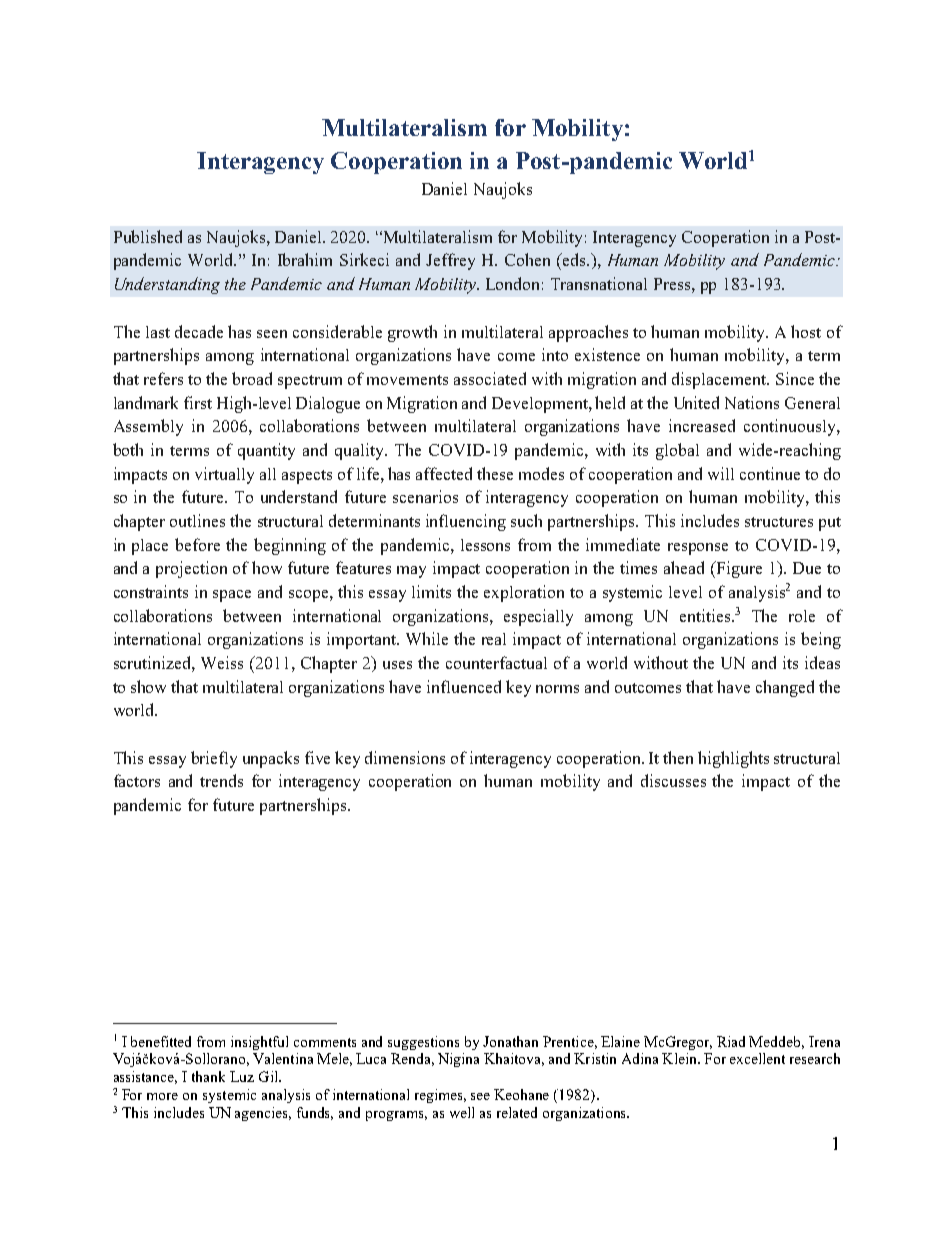 The image size is (952, 1233). Describe the element at coordinates (779, 522) in the screenshot. I see `structures` at that location.
